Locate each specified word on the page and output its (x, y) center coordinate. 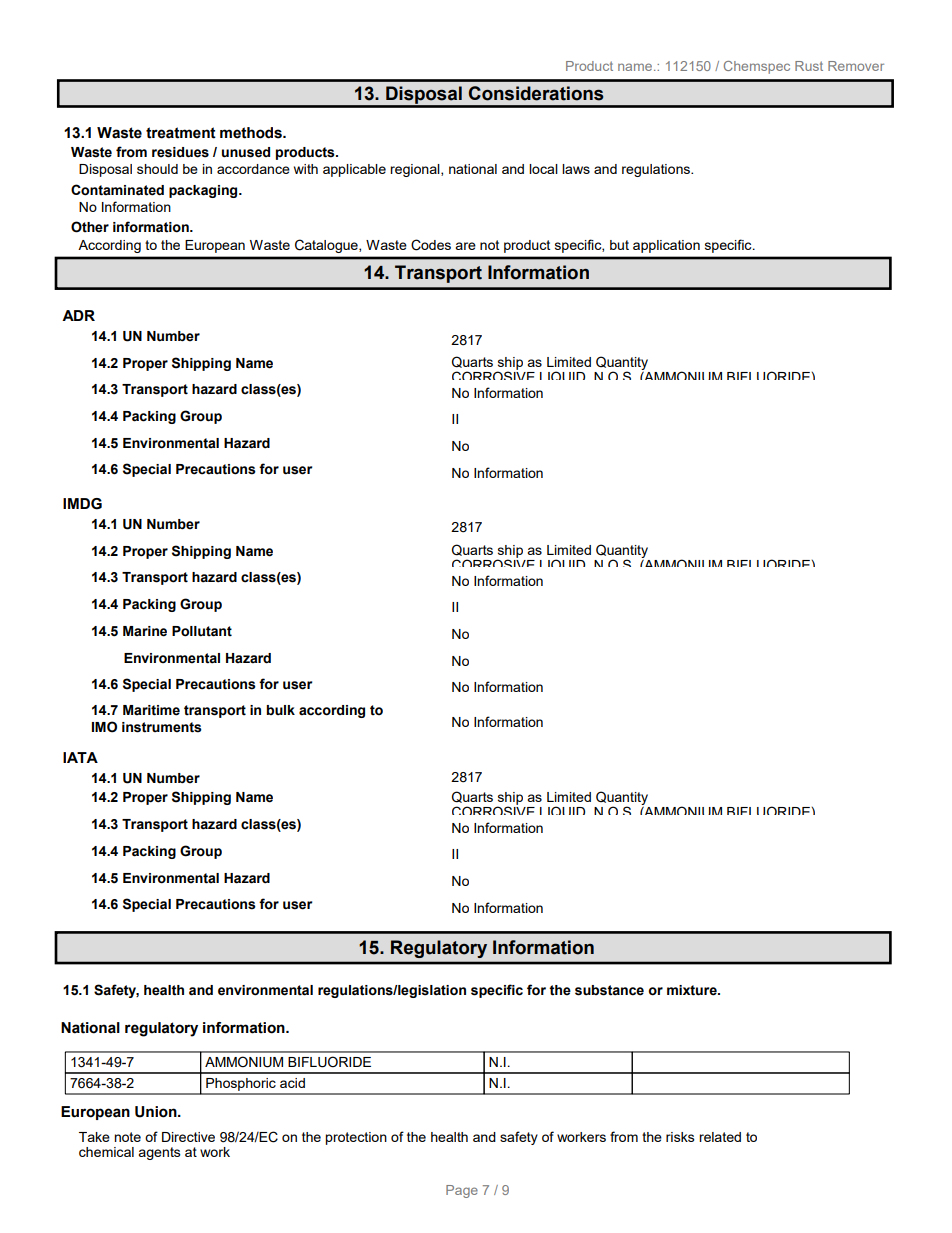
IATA (80, 757)
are (465, 246)
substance (609, 990)
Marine (145, 631)
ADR (78, 315)
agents (159, 1153)
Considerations (536, 93)
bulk (280, 710)
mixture (693, 990)
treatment (181, 133)
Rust (809, 66)
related (720, 1137)
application (666, 246)
